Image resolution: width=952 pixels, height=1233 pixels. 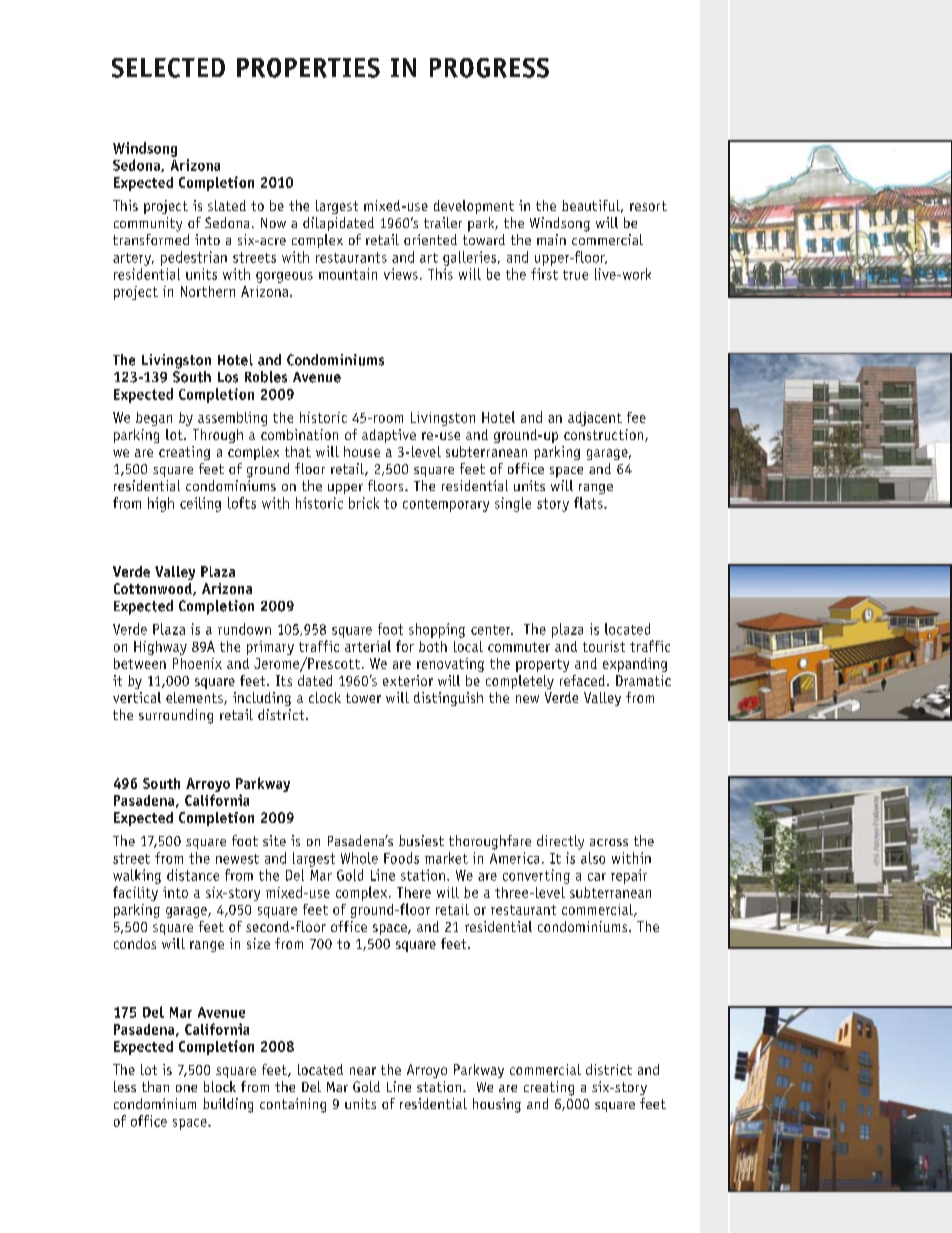 I want to click on Foods, so click(x=401, y=858).
